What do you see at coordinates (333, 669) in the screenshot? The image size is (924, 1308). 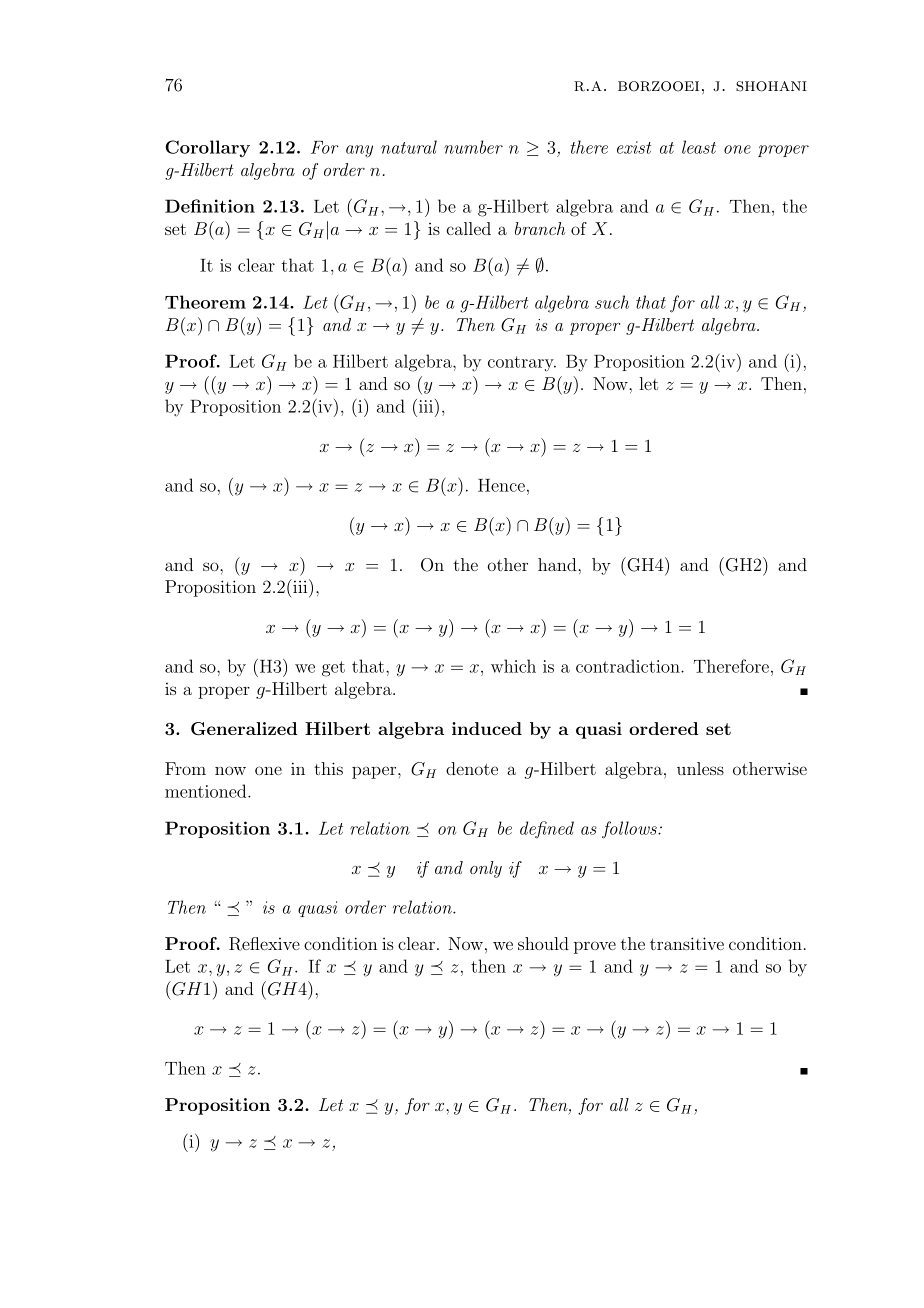 I see `get` at bounding box center [333, 669].
